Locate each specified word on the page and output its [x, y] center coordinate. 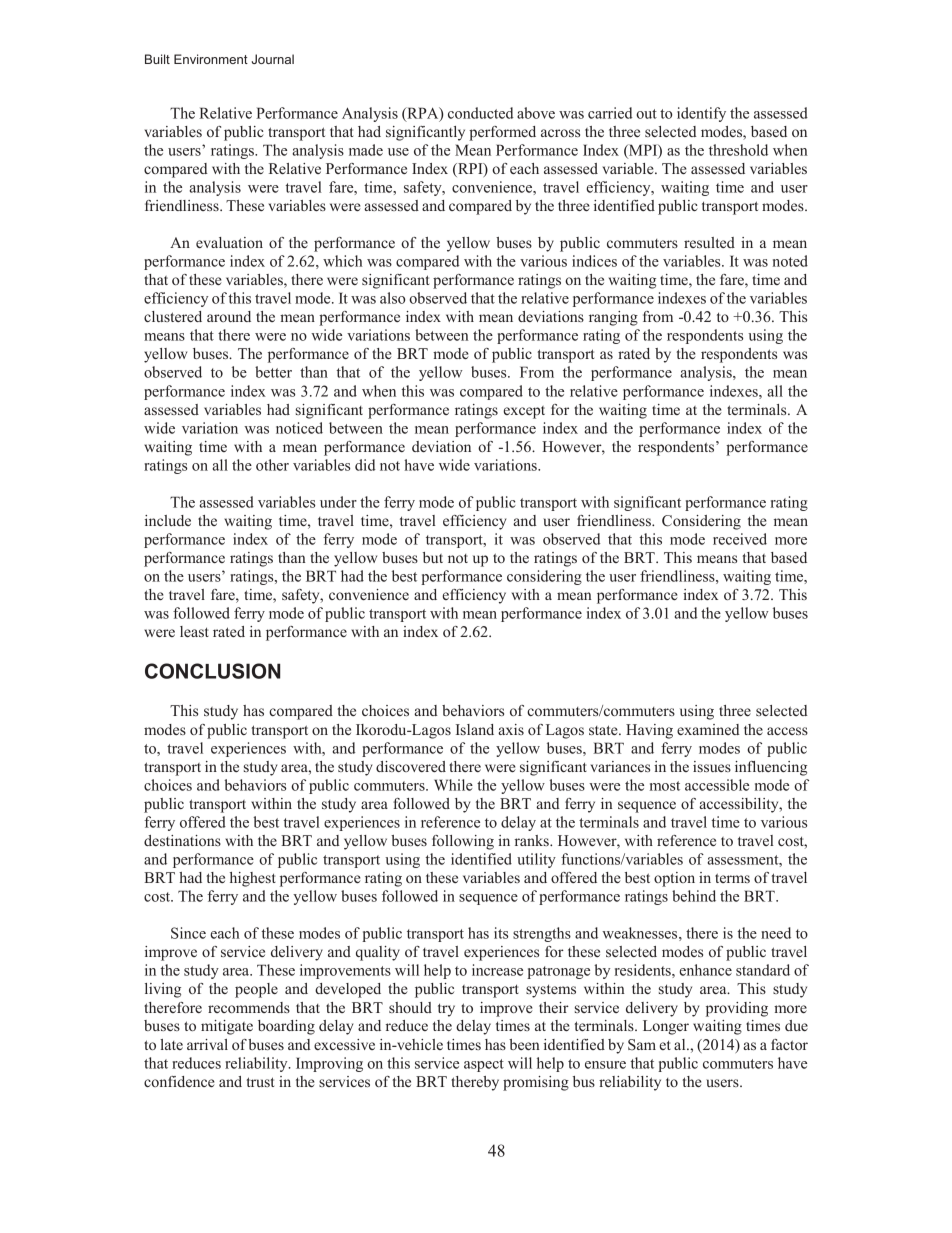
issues [712, 766]
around [229, 316]
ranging [613, 318]
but [433, 557]
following [463, 842]
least [194, 631]
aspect [484, 1065]
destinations [182, 840]
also [392, 298]
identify [701, 114]
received [740, 539]
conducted [480, 113]
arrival [207, 1044]
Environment [211, 59]
